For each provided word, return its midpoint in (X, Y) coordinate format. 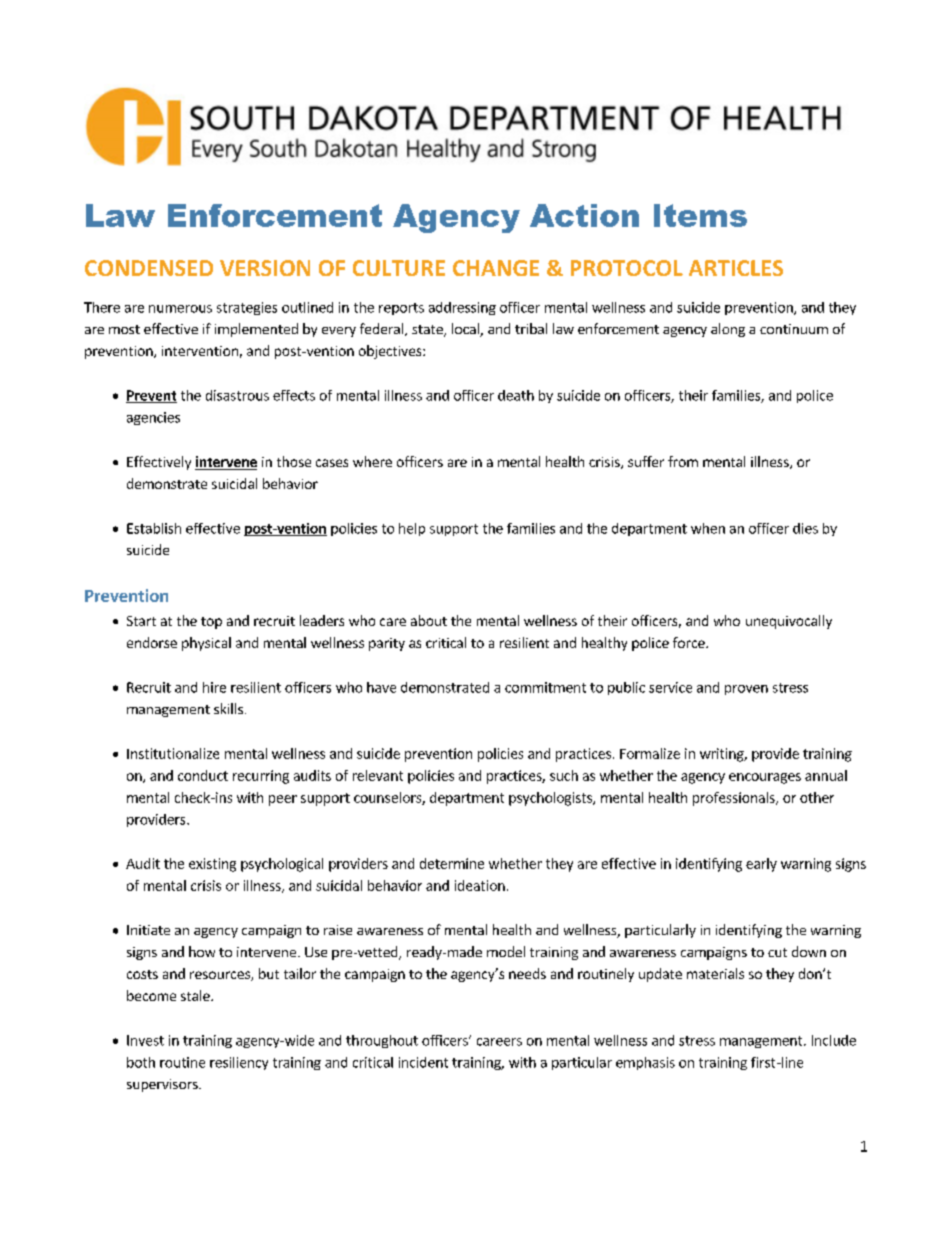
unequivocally (789, 622)
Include (834, 1040)
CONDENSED (149, 268)
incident (423, 1062)
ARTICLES (736, 268)
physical (206, 644)
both (141, 1062)
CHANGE (496, 268)
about (429, 620)
